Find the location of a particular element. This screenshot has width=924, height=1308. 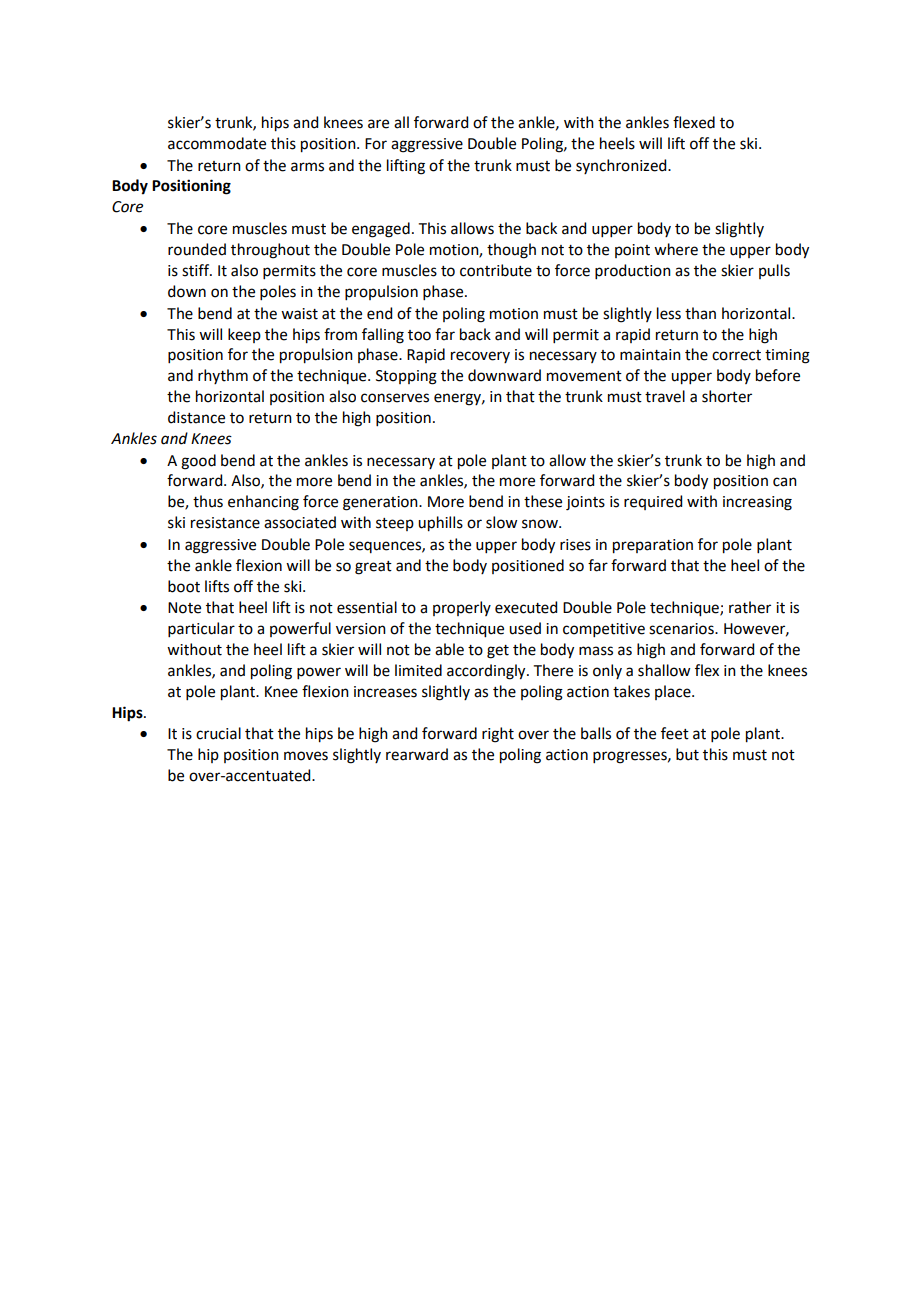

synchronized is located at coordinates (622, 166).
